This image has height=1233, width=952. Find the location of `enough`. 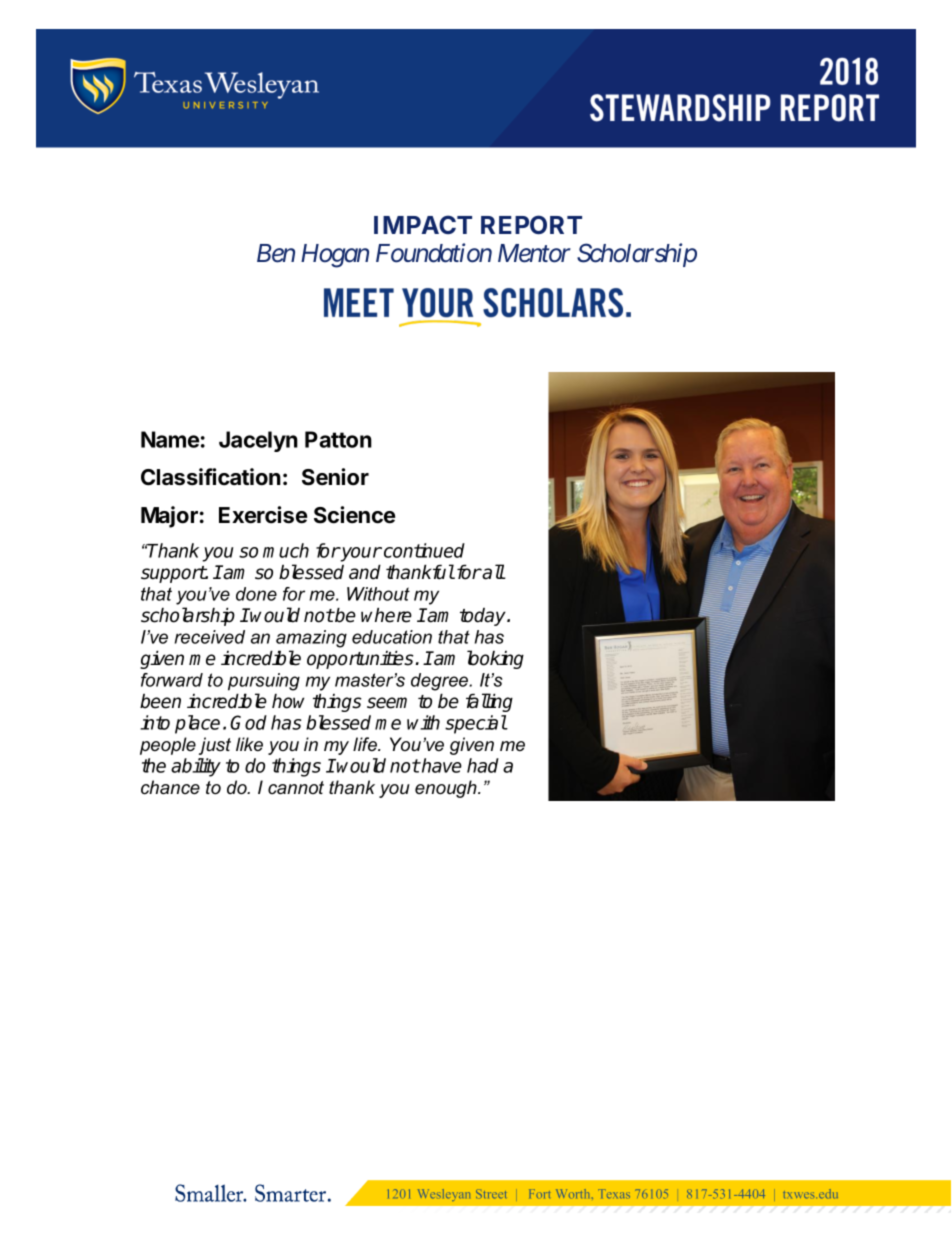

enough is located at coordinates (447, 789).
